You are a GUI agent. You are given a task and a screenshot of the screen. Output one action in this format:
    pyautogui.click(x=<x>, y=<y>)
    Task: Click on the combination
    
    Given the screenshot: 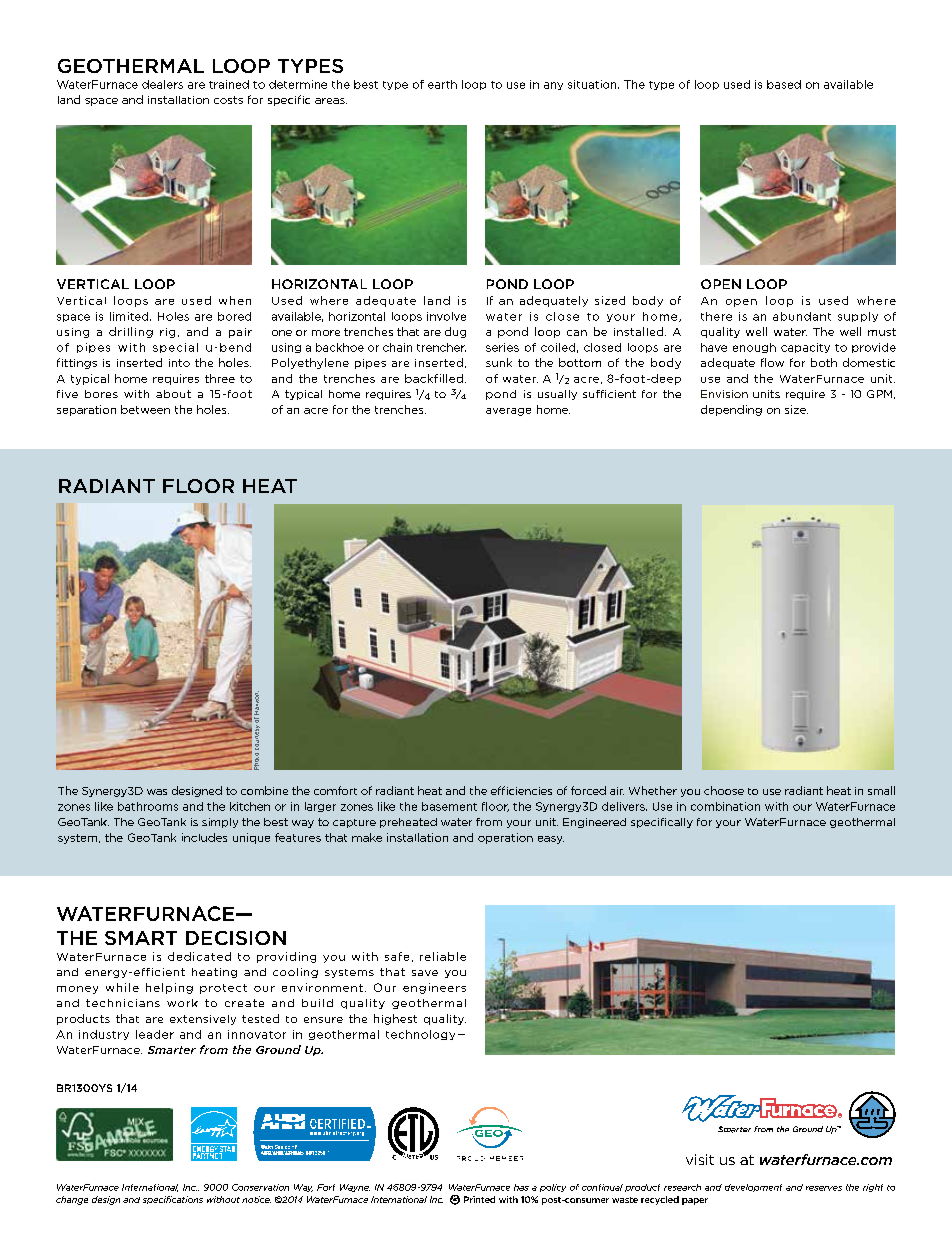 What is the action you would take?
    pyautogui.click(x=725, y=806)
